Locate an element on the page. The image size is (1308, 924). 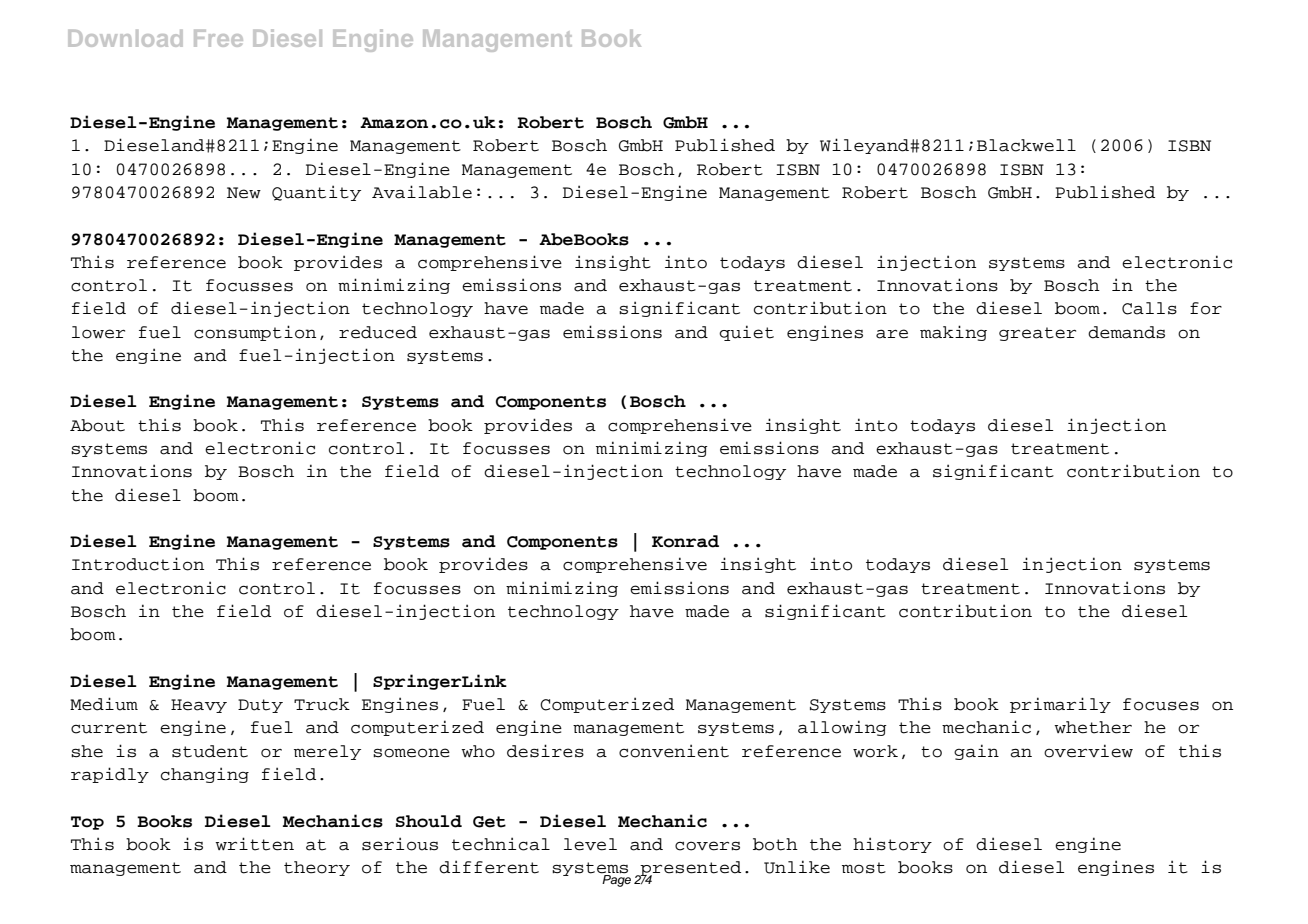
primarily is located at coordinates (1060, 705).
